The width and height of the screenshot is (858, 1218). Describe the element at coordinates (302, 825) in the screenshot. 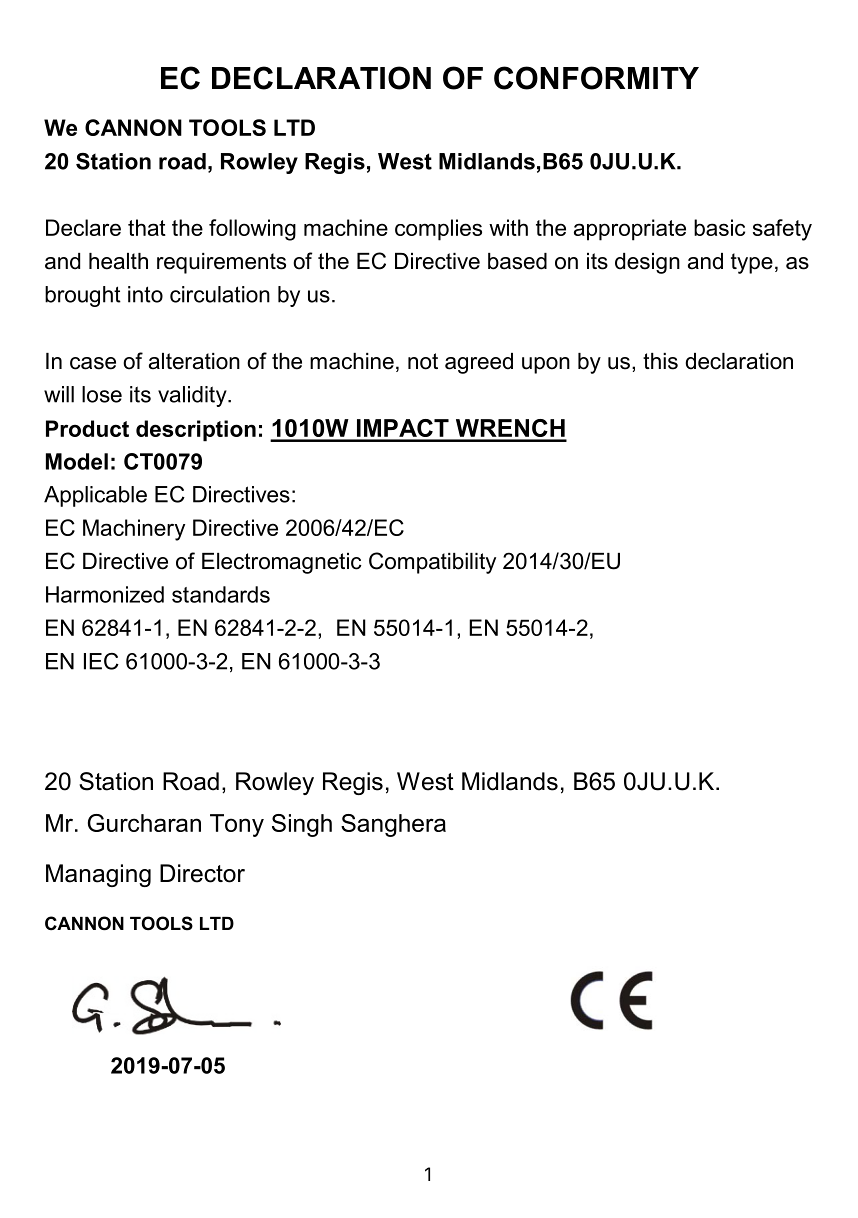

I see `Singh` at that location.
